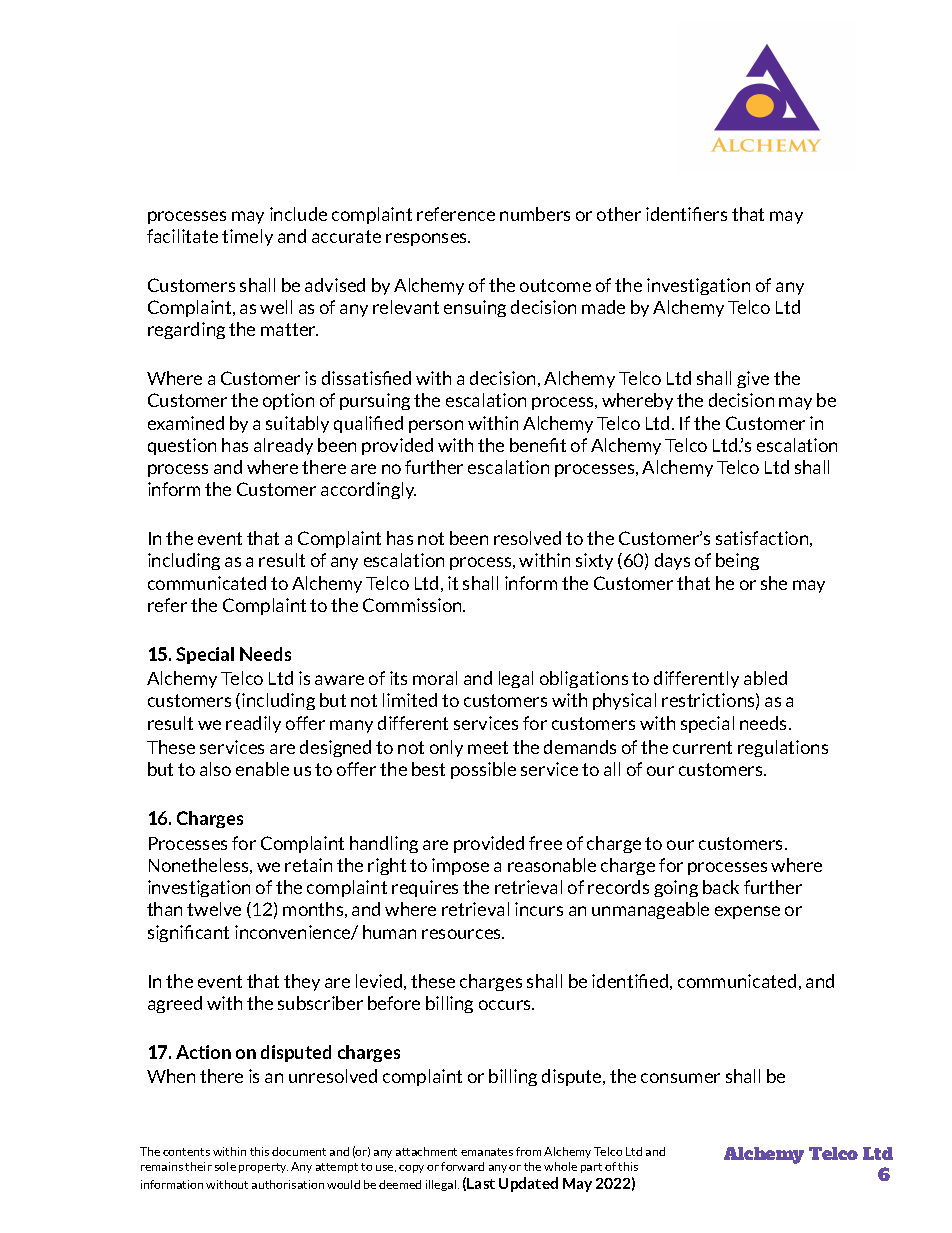  I want to click on sole, so click(225, 1166).
